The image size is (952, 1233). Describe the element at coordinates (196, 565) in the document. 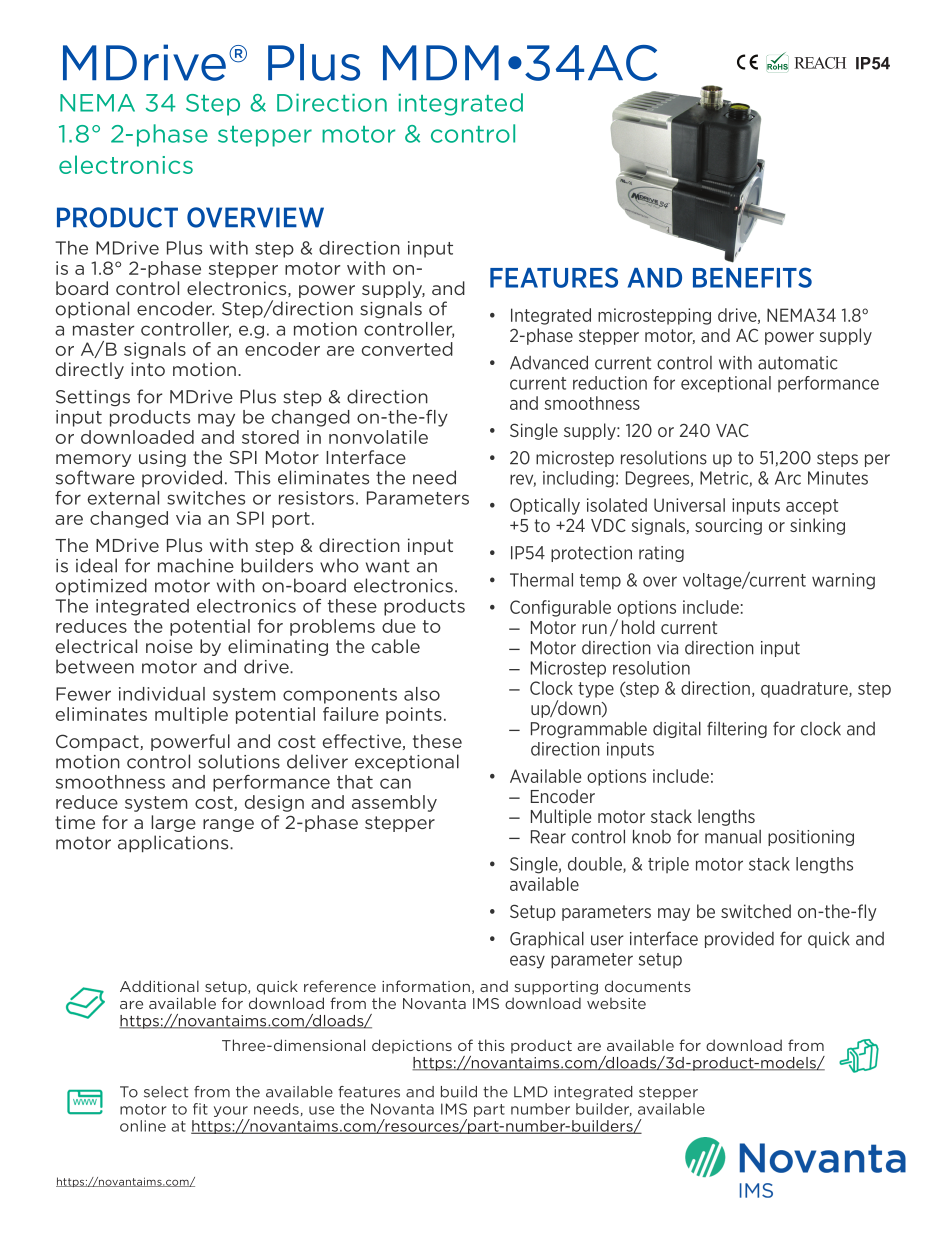

I see `machine` at that location.
